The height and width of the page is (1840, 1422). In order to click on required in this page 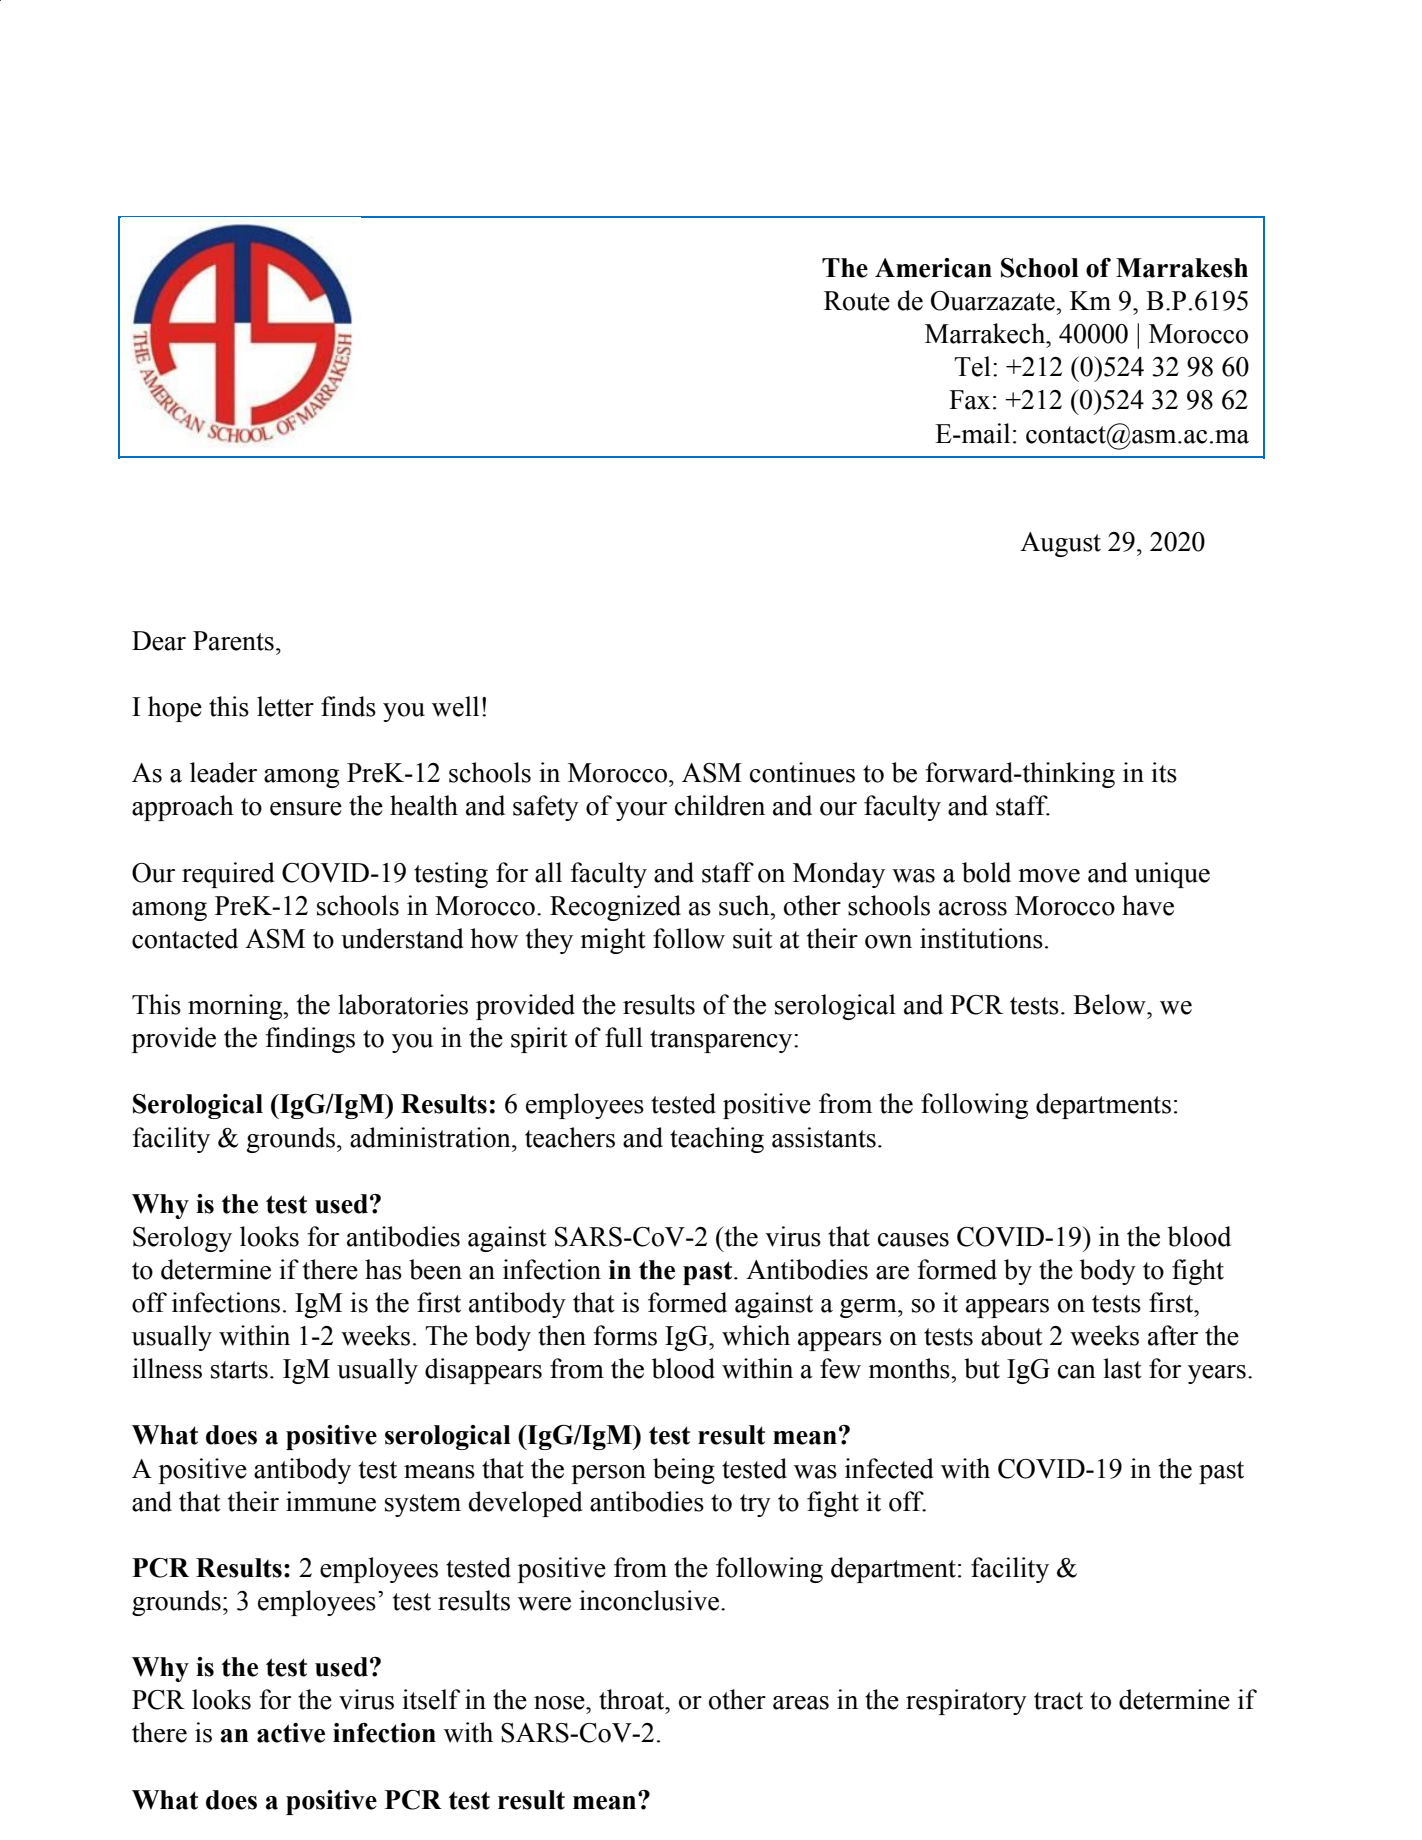, I will do `click(228, 875)`.
